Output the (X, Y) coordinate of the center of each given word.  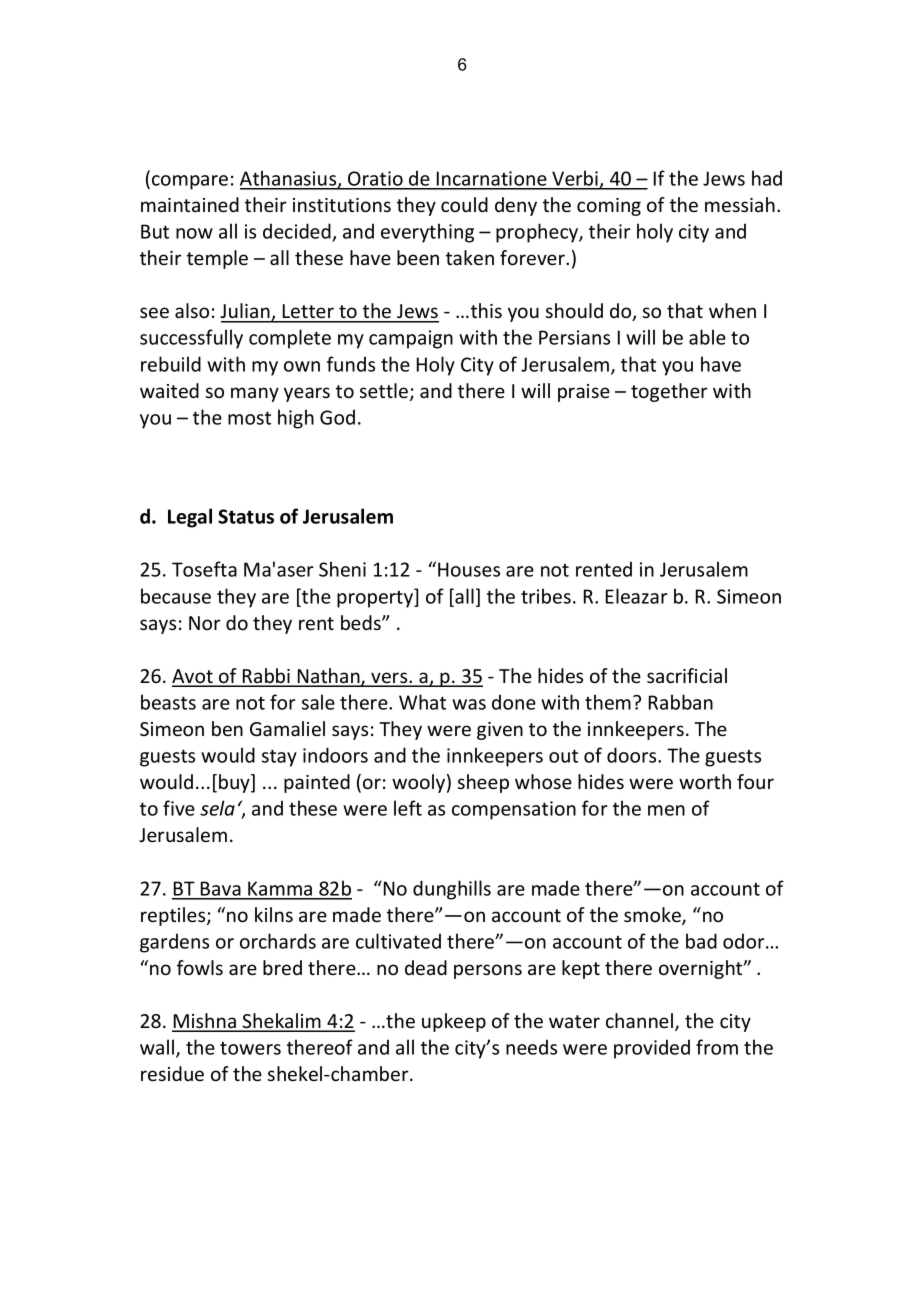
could (464, 204)
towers (250, 1048)
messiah (740, 204)
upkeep (454, 1022)
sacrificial (687, 675)
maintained (190, 204)
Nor (205, 623)
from (717, 1047)
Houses (469, 569)
